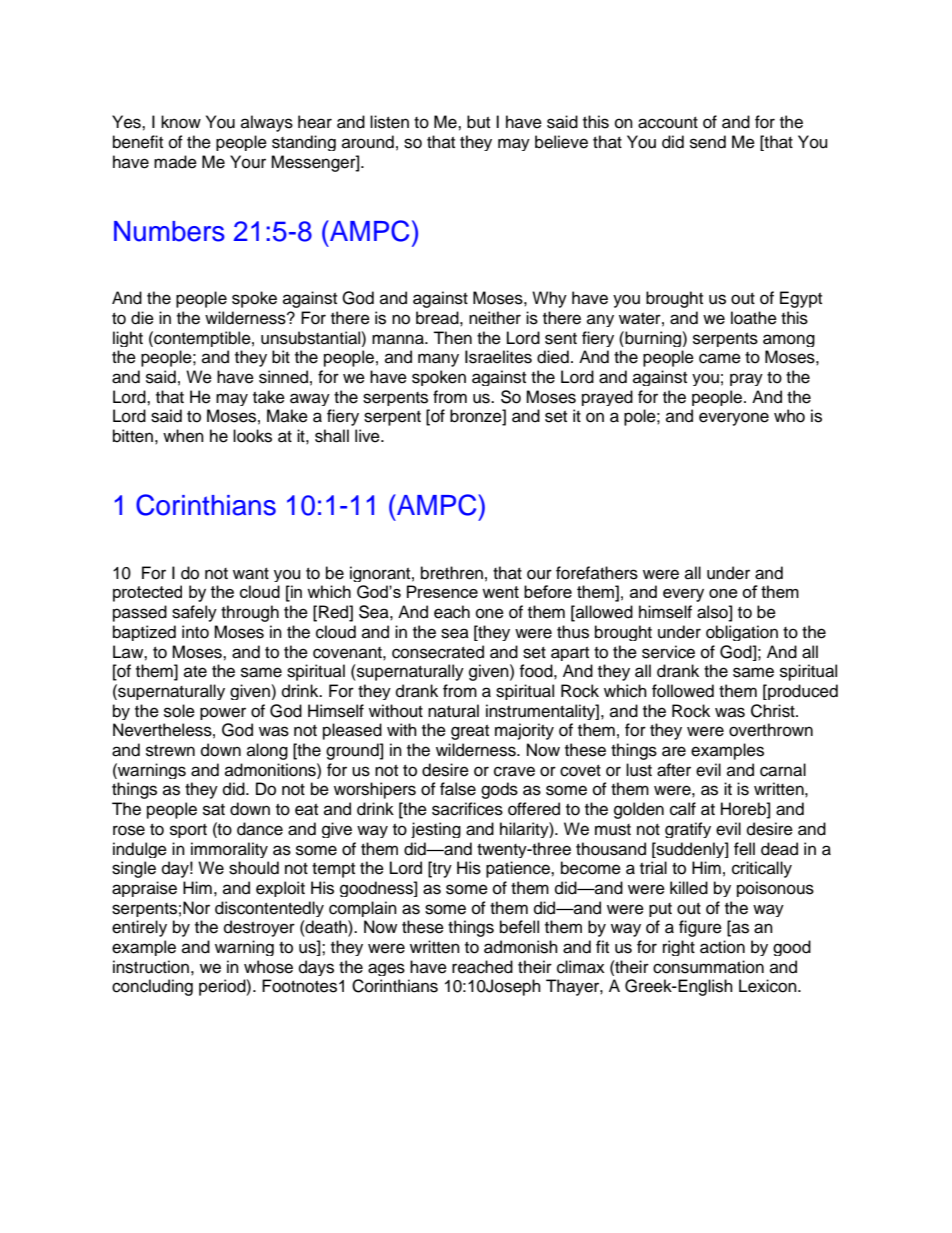 The width and height of the image is (952, 1233). I want to click on Presence, so click(442, 591).
